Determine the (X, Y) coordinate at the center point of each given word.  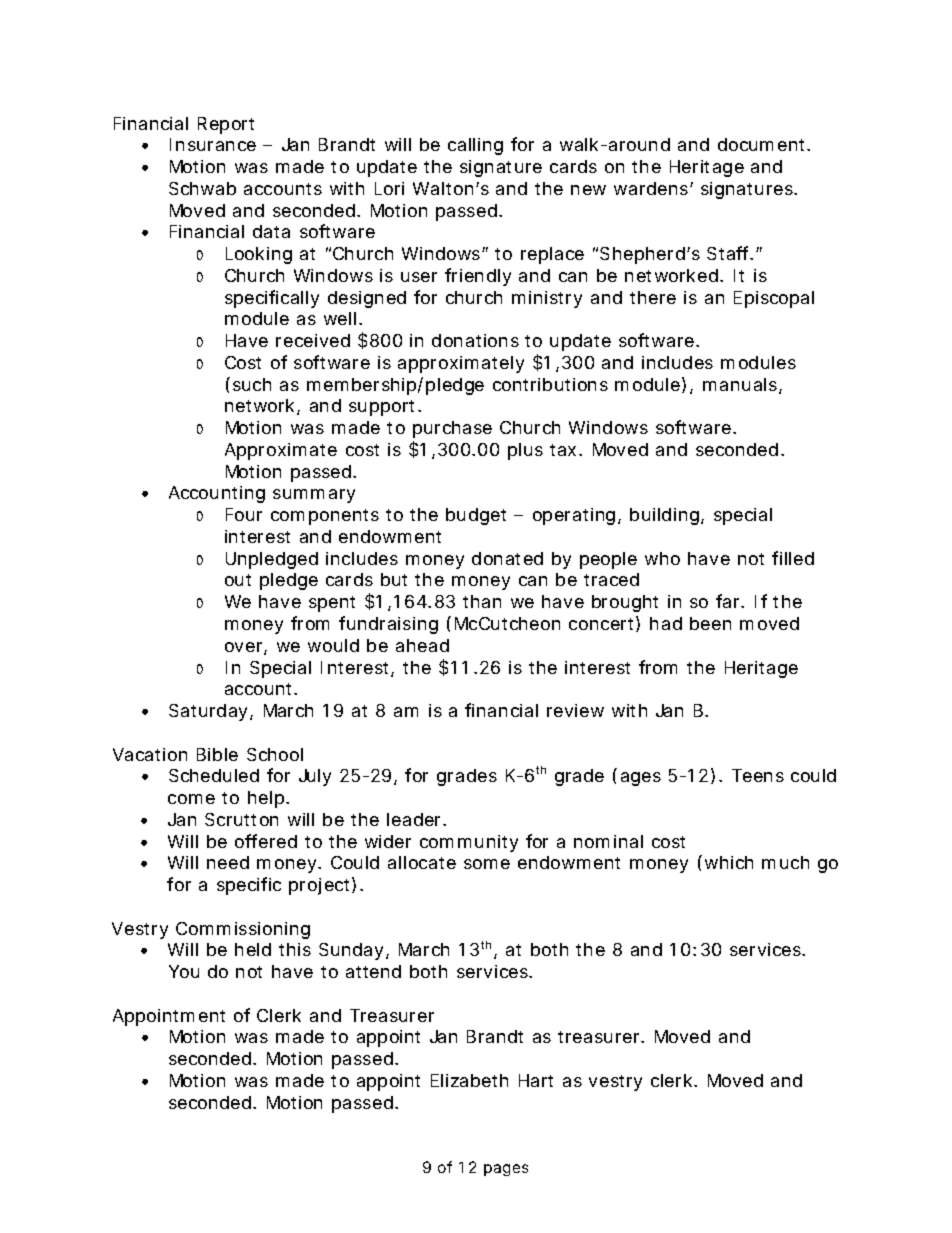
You (184, 971)
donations (475, 340)
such (252, 384)
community (469, 843)
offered (266, 841)
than (482, 601)
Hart (536, 1080)
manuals (741, 386)
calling (475, 146)
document (763, 144)
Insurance (213, 144)
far (729, 601)
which (729, 862)
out (238, 580)
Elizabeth (469, 1080)
